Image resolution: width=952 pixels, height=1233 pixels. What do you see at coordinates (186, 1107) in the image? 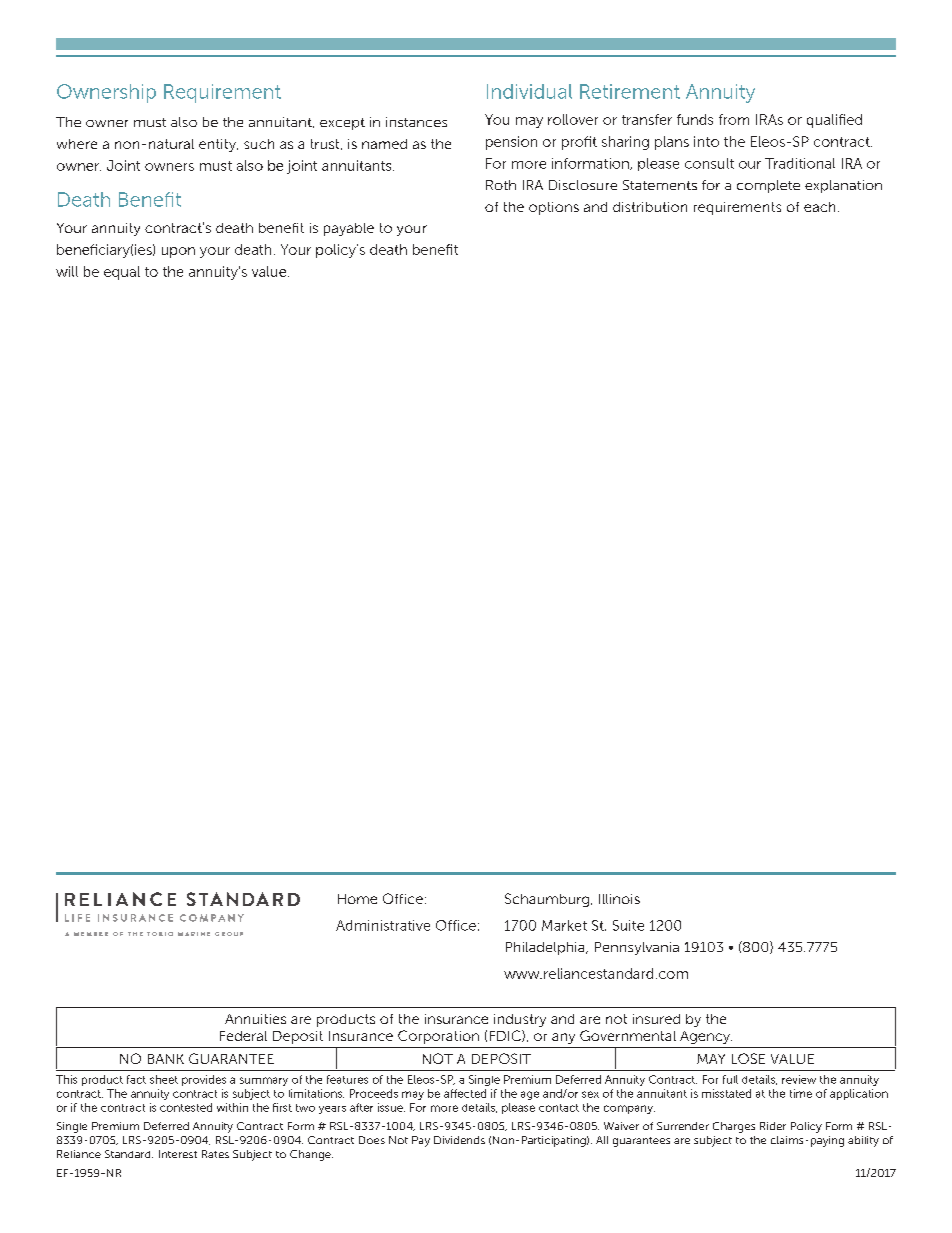
I see `contested` at bounding box center [186, 1107].
